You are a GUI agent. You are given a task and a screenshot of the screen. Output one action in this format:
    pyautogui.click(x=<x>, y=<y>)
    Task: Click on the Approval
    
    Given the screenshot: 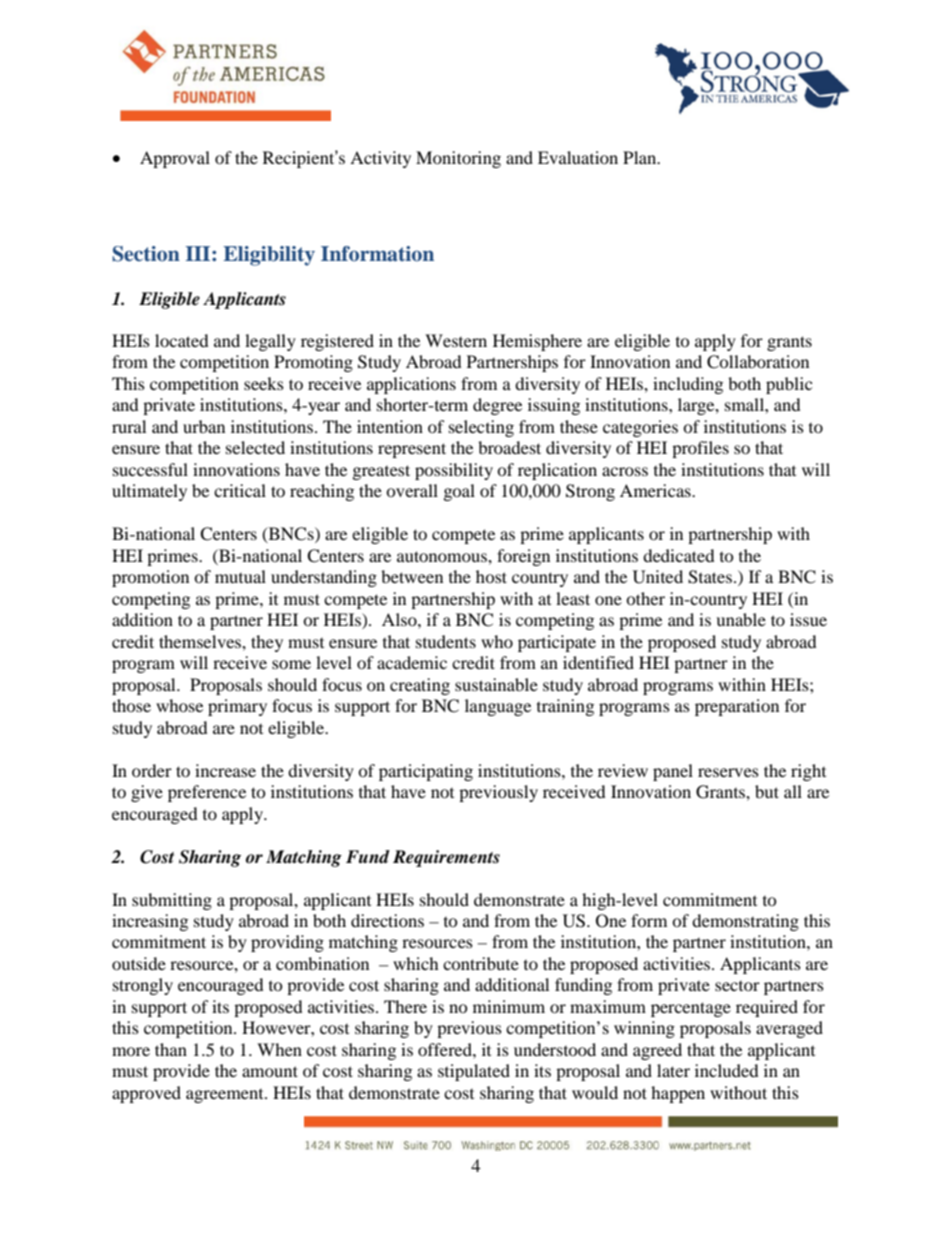 What is the action you would take?
    pyautogui.click(x=175, y=159)
